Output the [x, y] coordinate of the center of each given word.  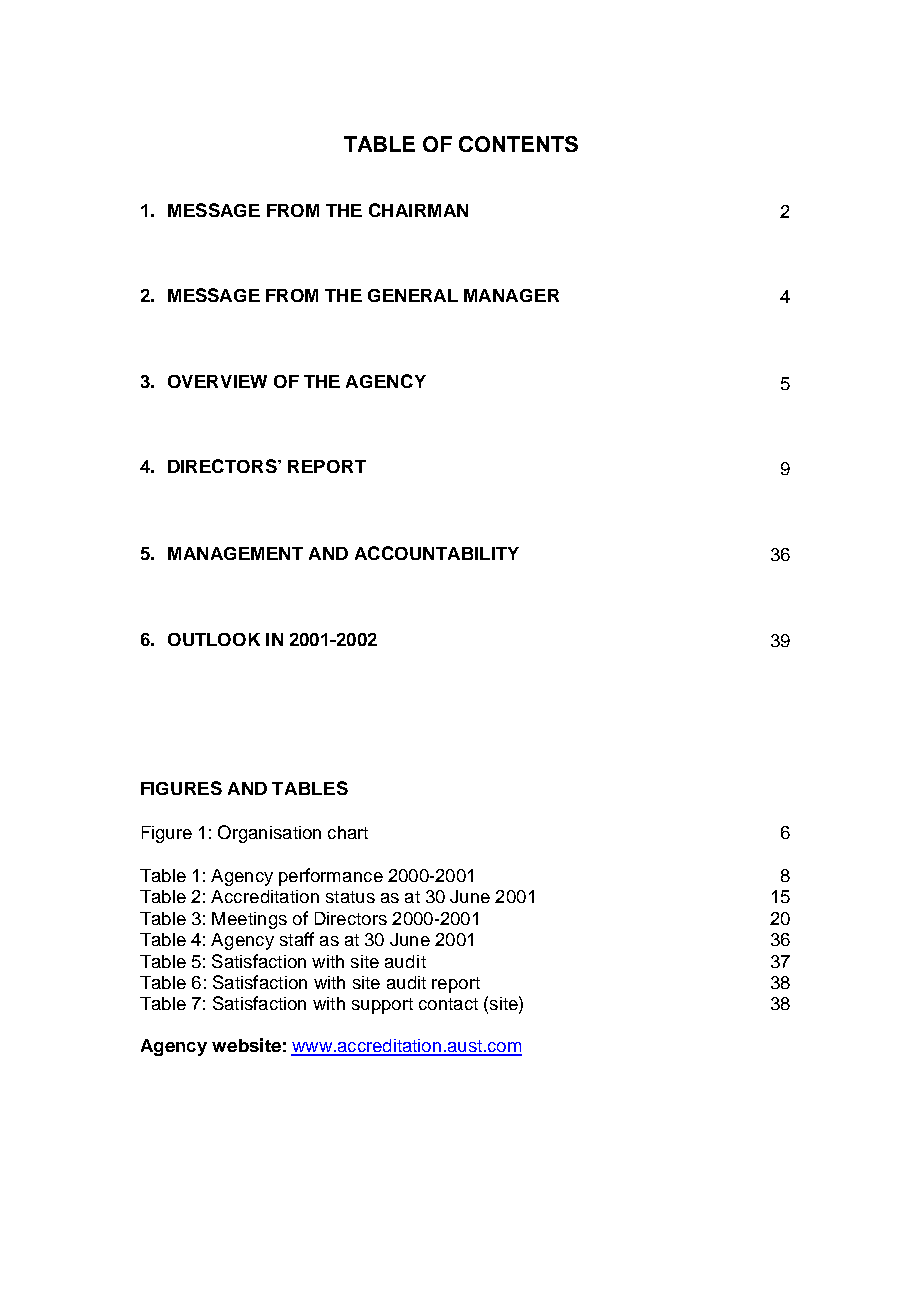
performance [331, 877]
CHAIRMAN [418, 210]
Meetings [249, 920]
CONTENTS [518, 144]
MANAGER [511, 295]
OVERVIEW [217, 381]
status [350, 897]
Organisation [269, 834]
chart [348, 832]
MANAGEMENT [235, 553]
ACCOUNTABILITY [437, 553]
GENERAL [413, 295]
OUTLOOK [214, 639]
